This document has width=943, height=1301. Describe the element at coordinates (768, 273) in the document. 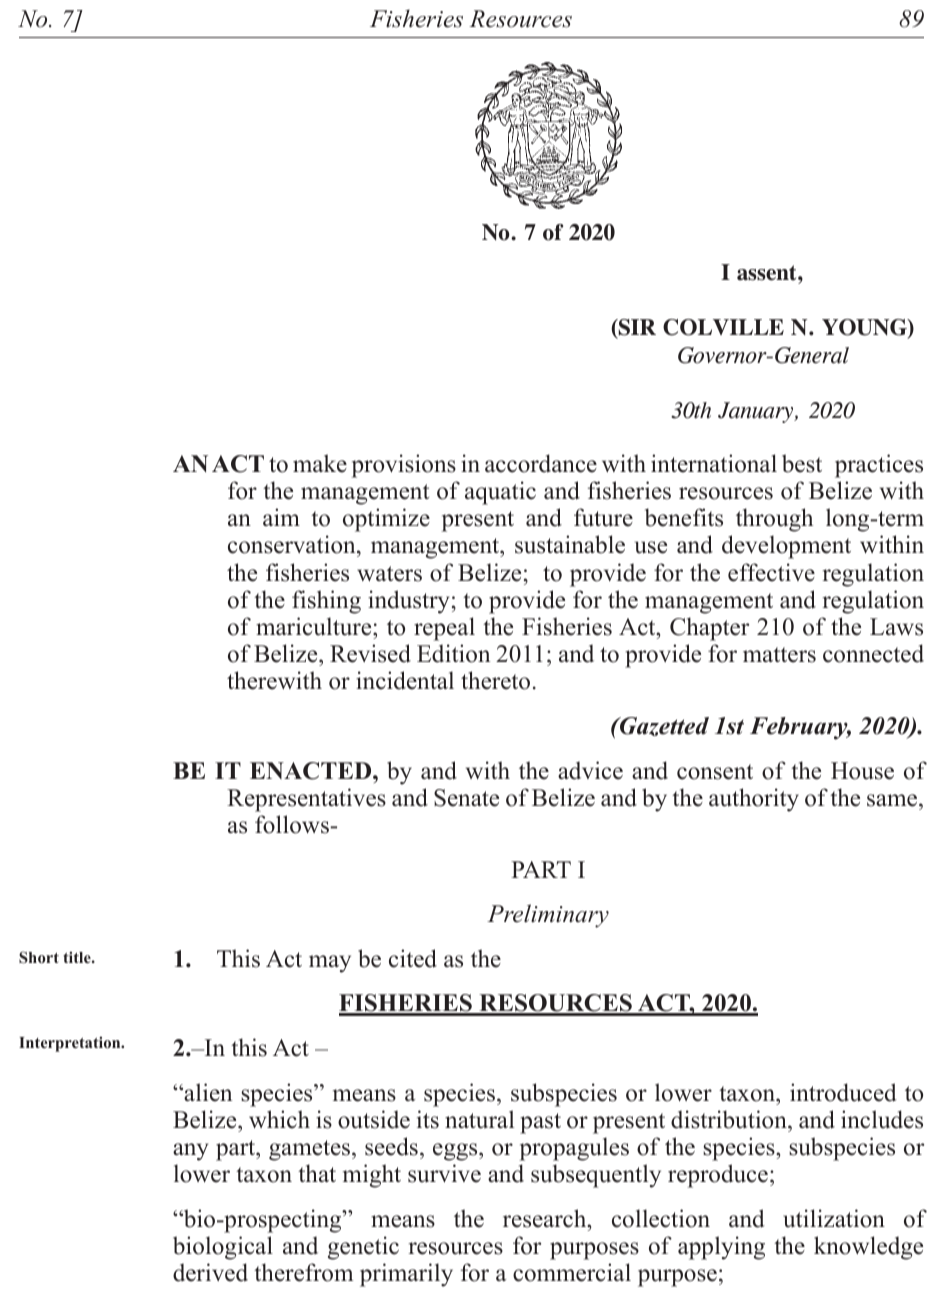

I see `assent` at that location.
